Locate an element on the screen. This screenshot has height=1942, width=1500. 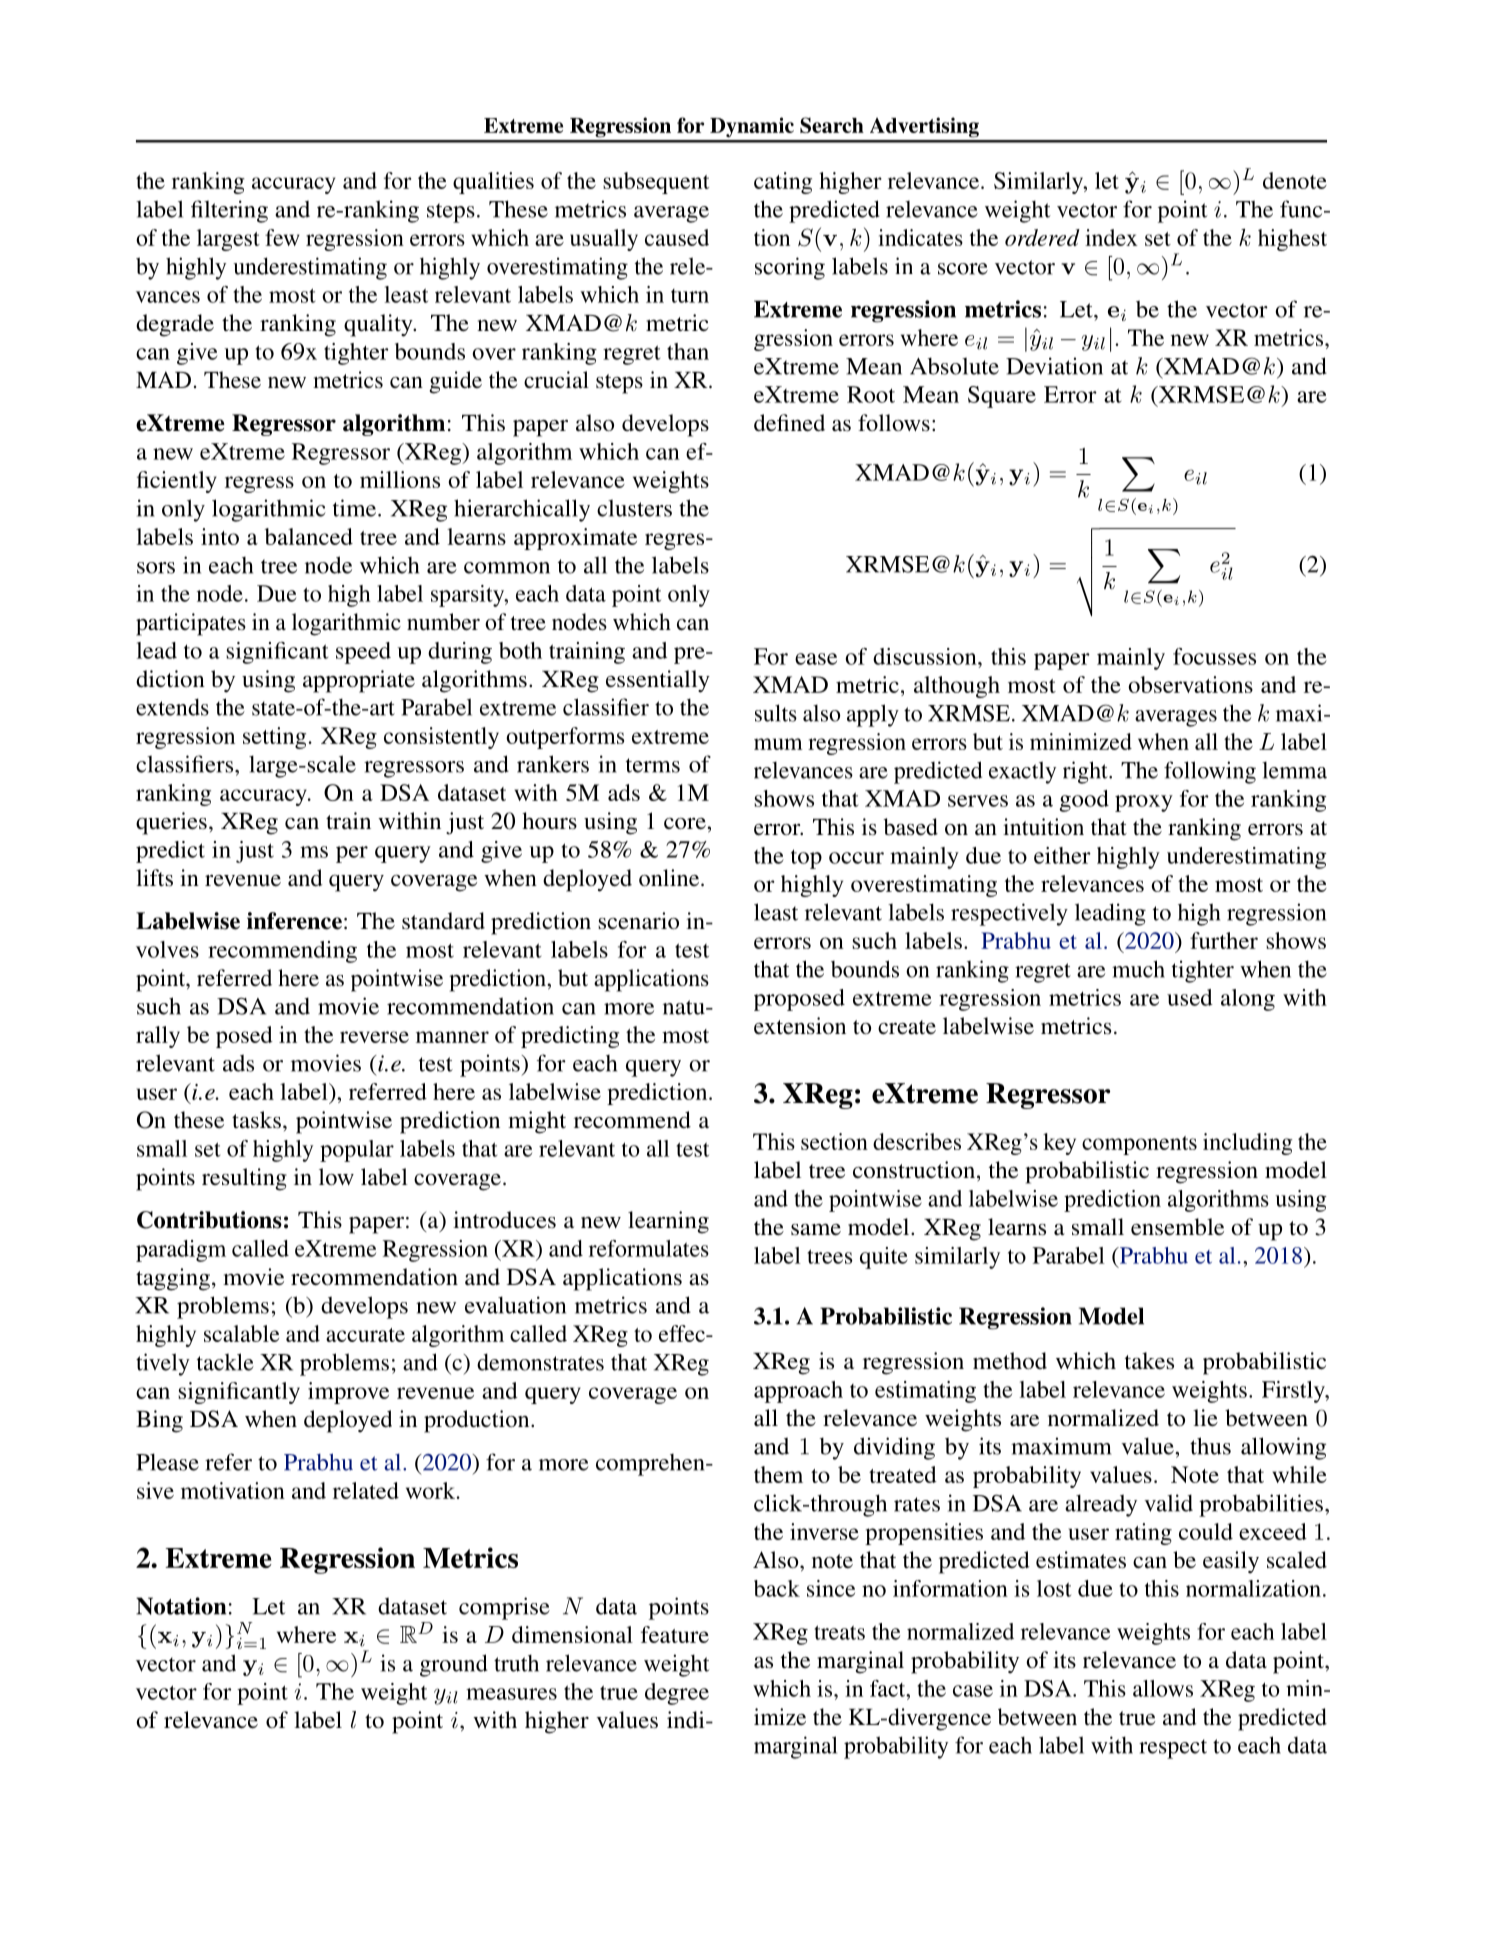
focusses is located at coordinates (1214, 656).
